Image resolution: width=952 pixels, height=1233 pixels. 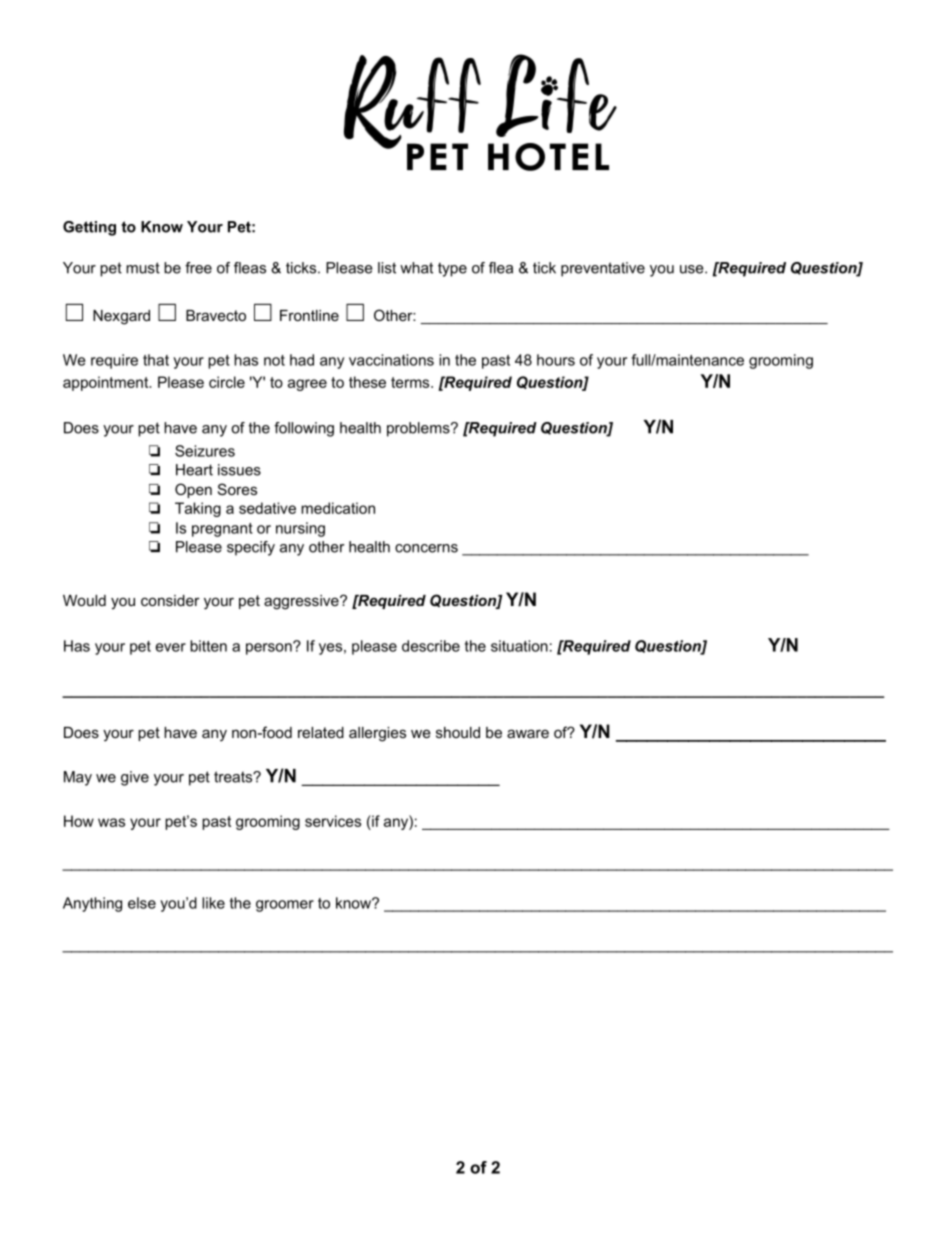 What do you see at coordinates (143, 268) in the image?
I see `must` at bounding box center [143, 268].
